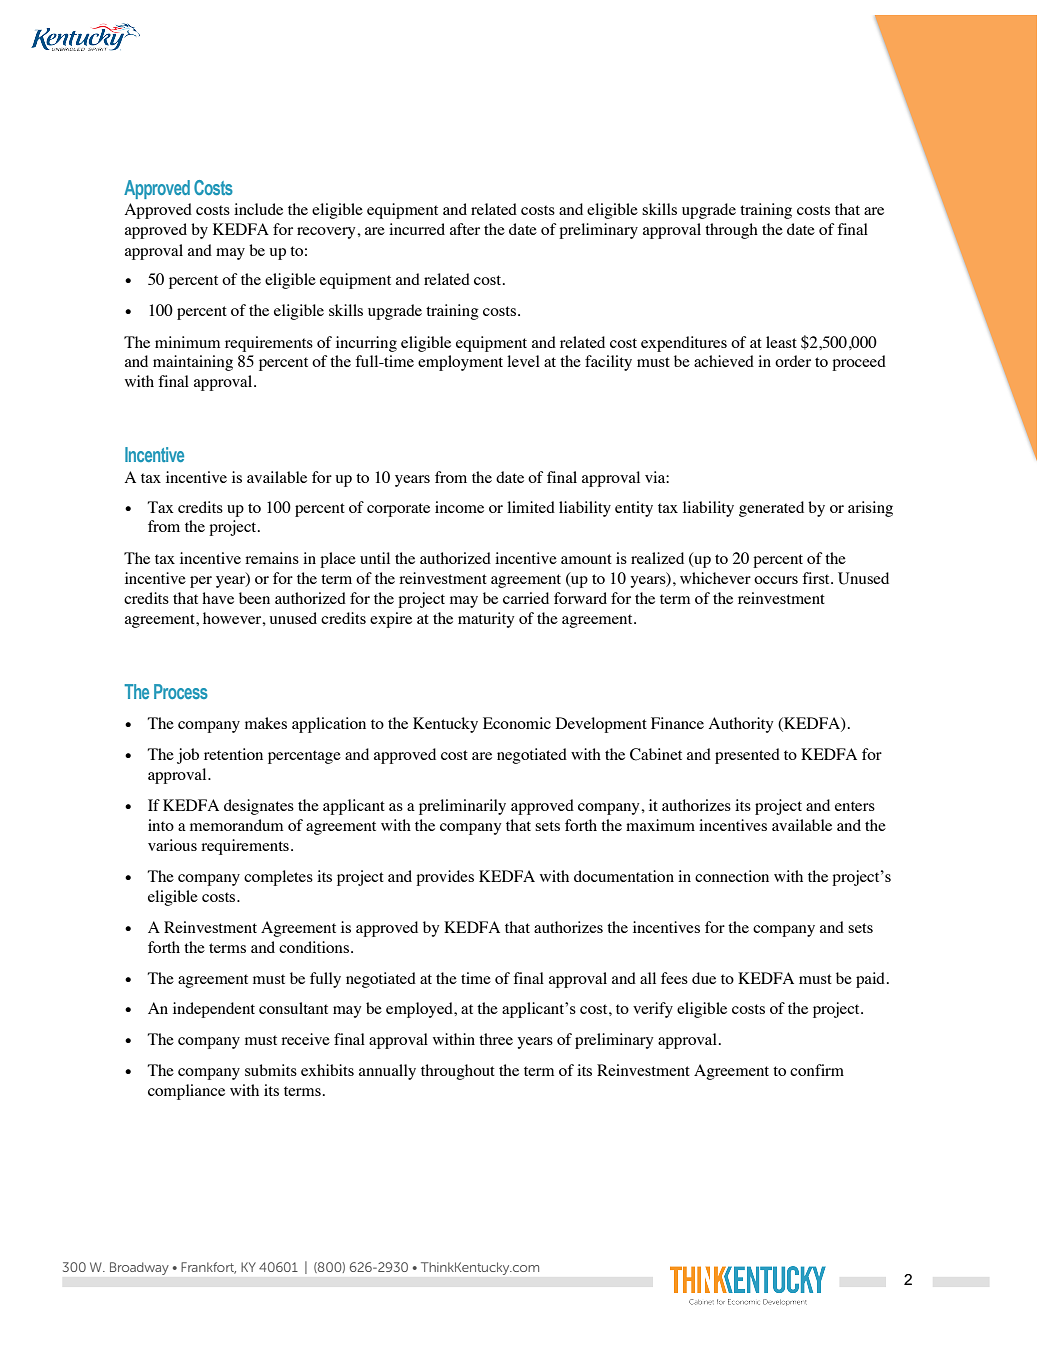 Image resolution: width=1057 pixels, height=1368 pixels. Describe the element at coordinates (781, 342) in the page. I see `least` at that location.
